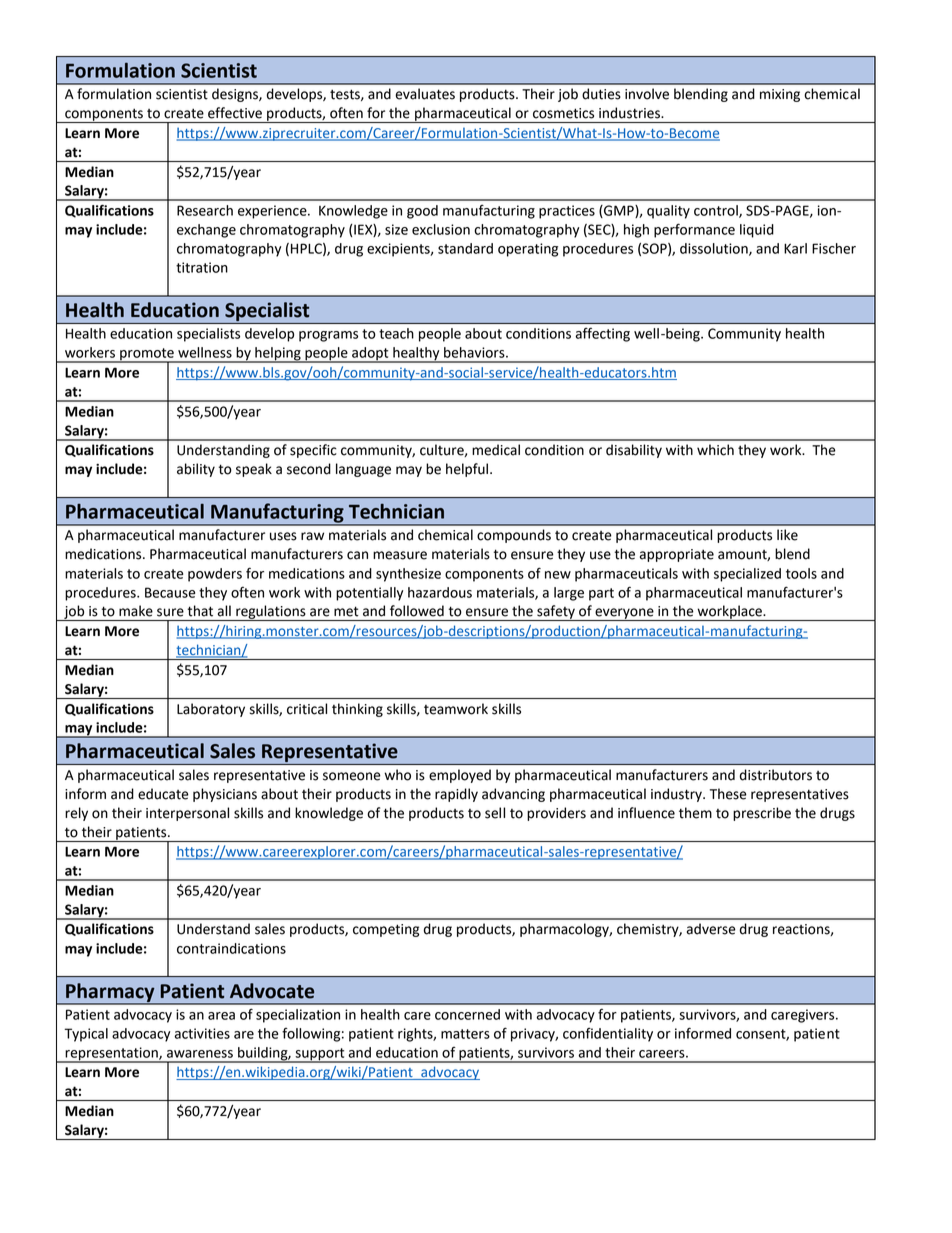  What do you see at coordinates (202, 1033) in the screenshot?
I see `activities` at bounding box center [202, 1033].
